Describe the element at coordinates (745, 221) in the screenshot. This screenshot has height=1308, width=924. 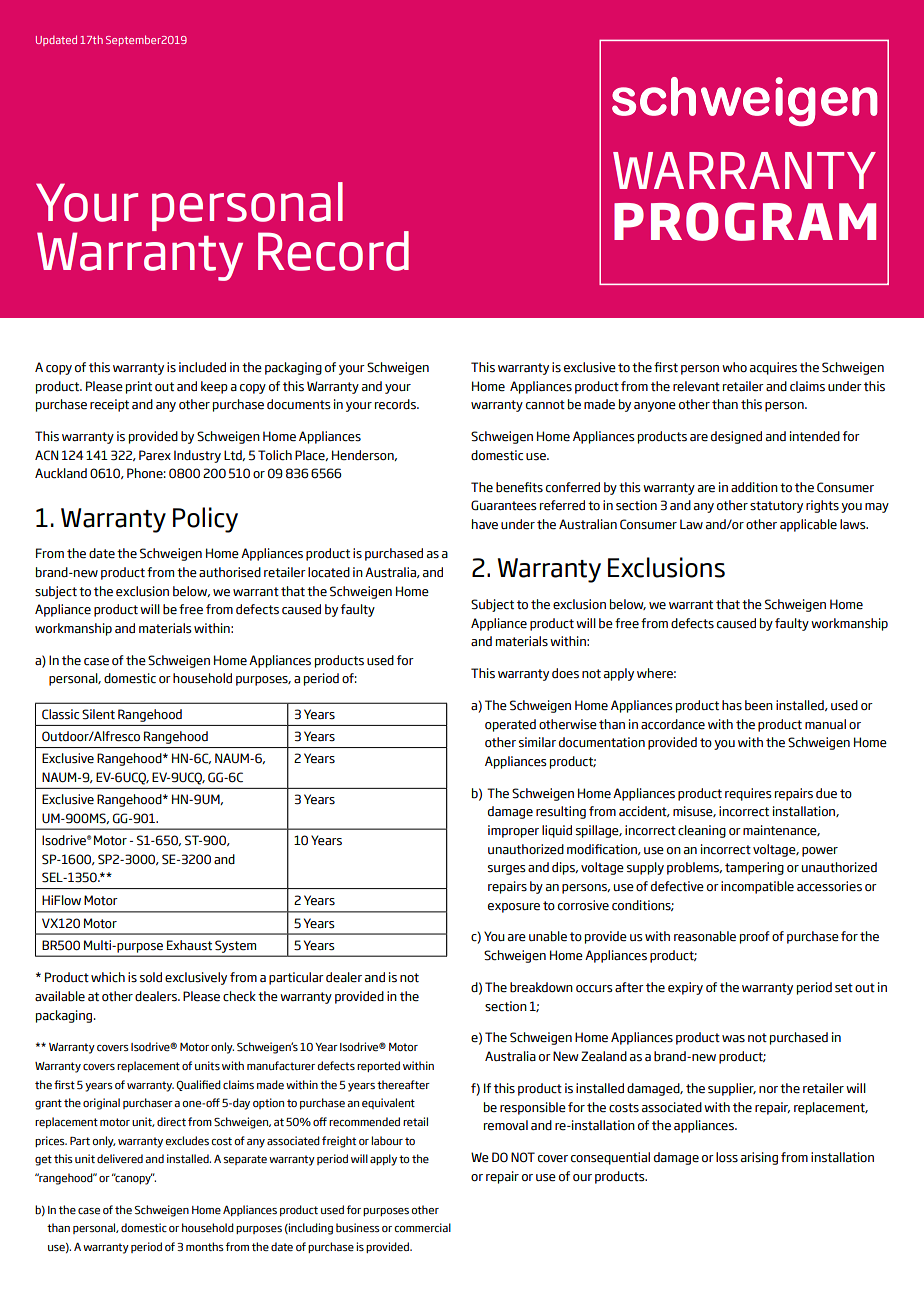
I see `PROGRAM` at that location.
